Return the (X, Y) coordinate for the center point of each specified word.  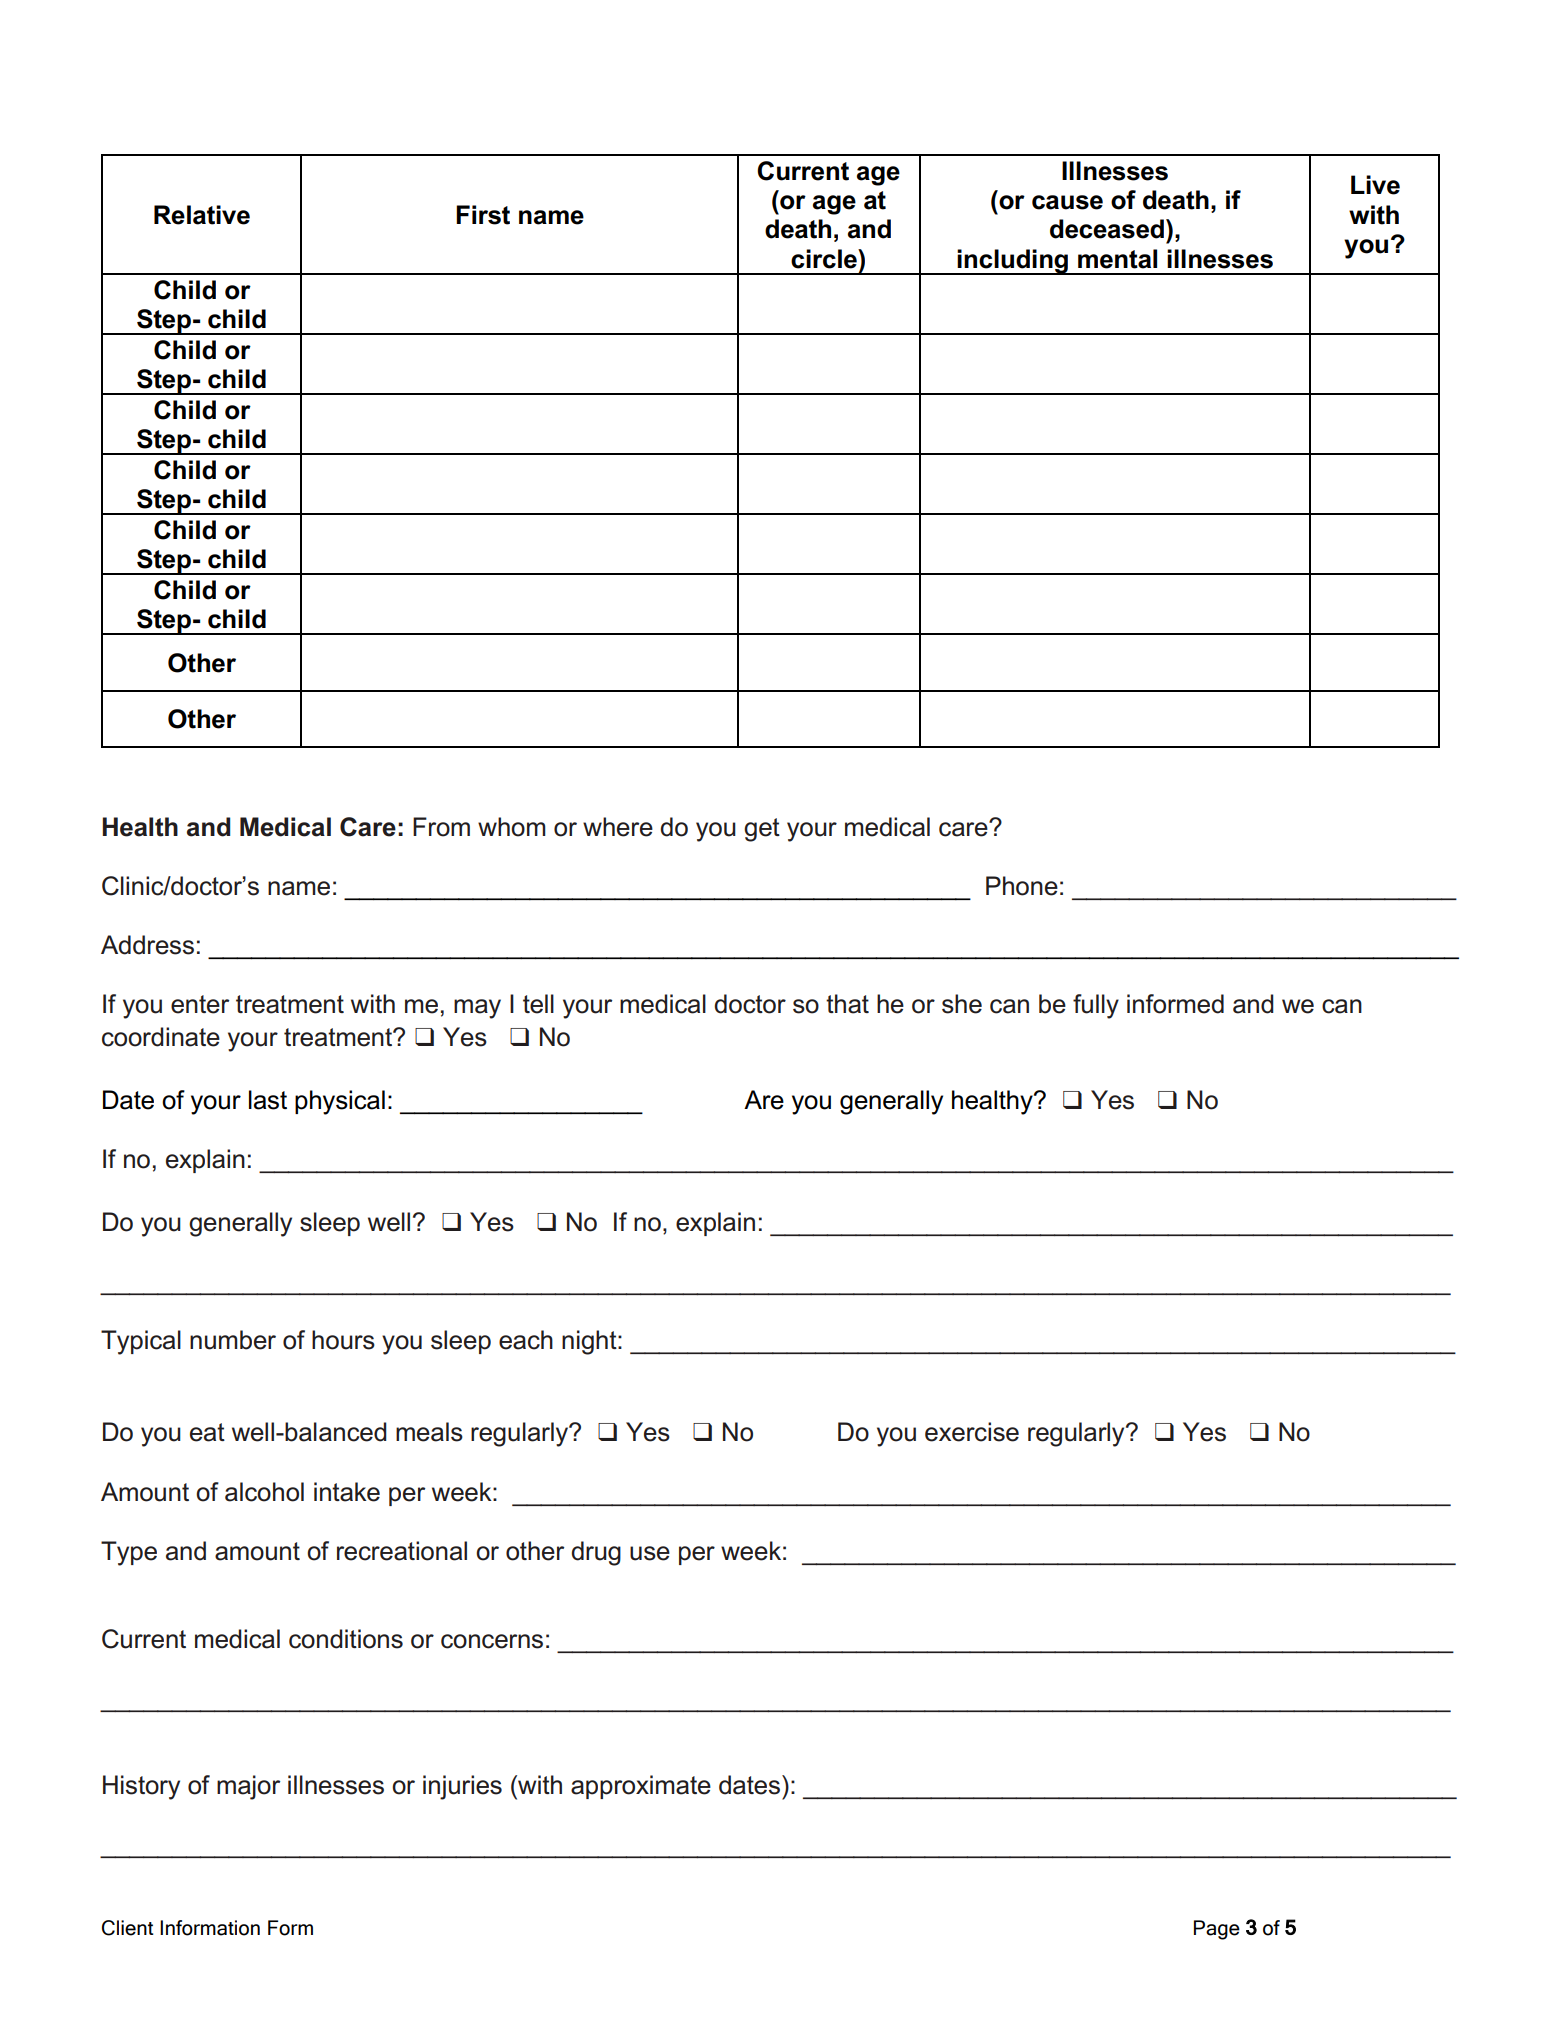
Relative (202, 215)
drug (596, 1553)
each (526, 1340)
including (1013, 262)
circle (825, 259)
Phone (1022, 886)
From (441, 827)
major (248, 1787)
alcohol (264, 1492)
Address (147, 945)
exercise (972, 1432)
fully (1096, 1006)
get (762, 830)
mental (1117, 259)
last (268, 1100)
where (618, 827)
